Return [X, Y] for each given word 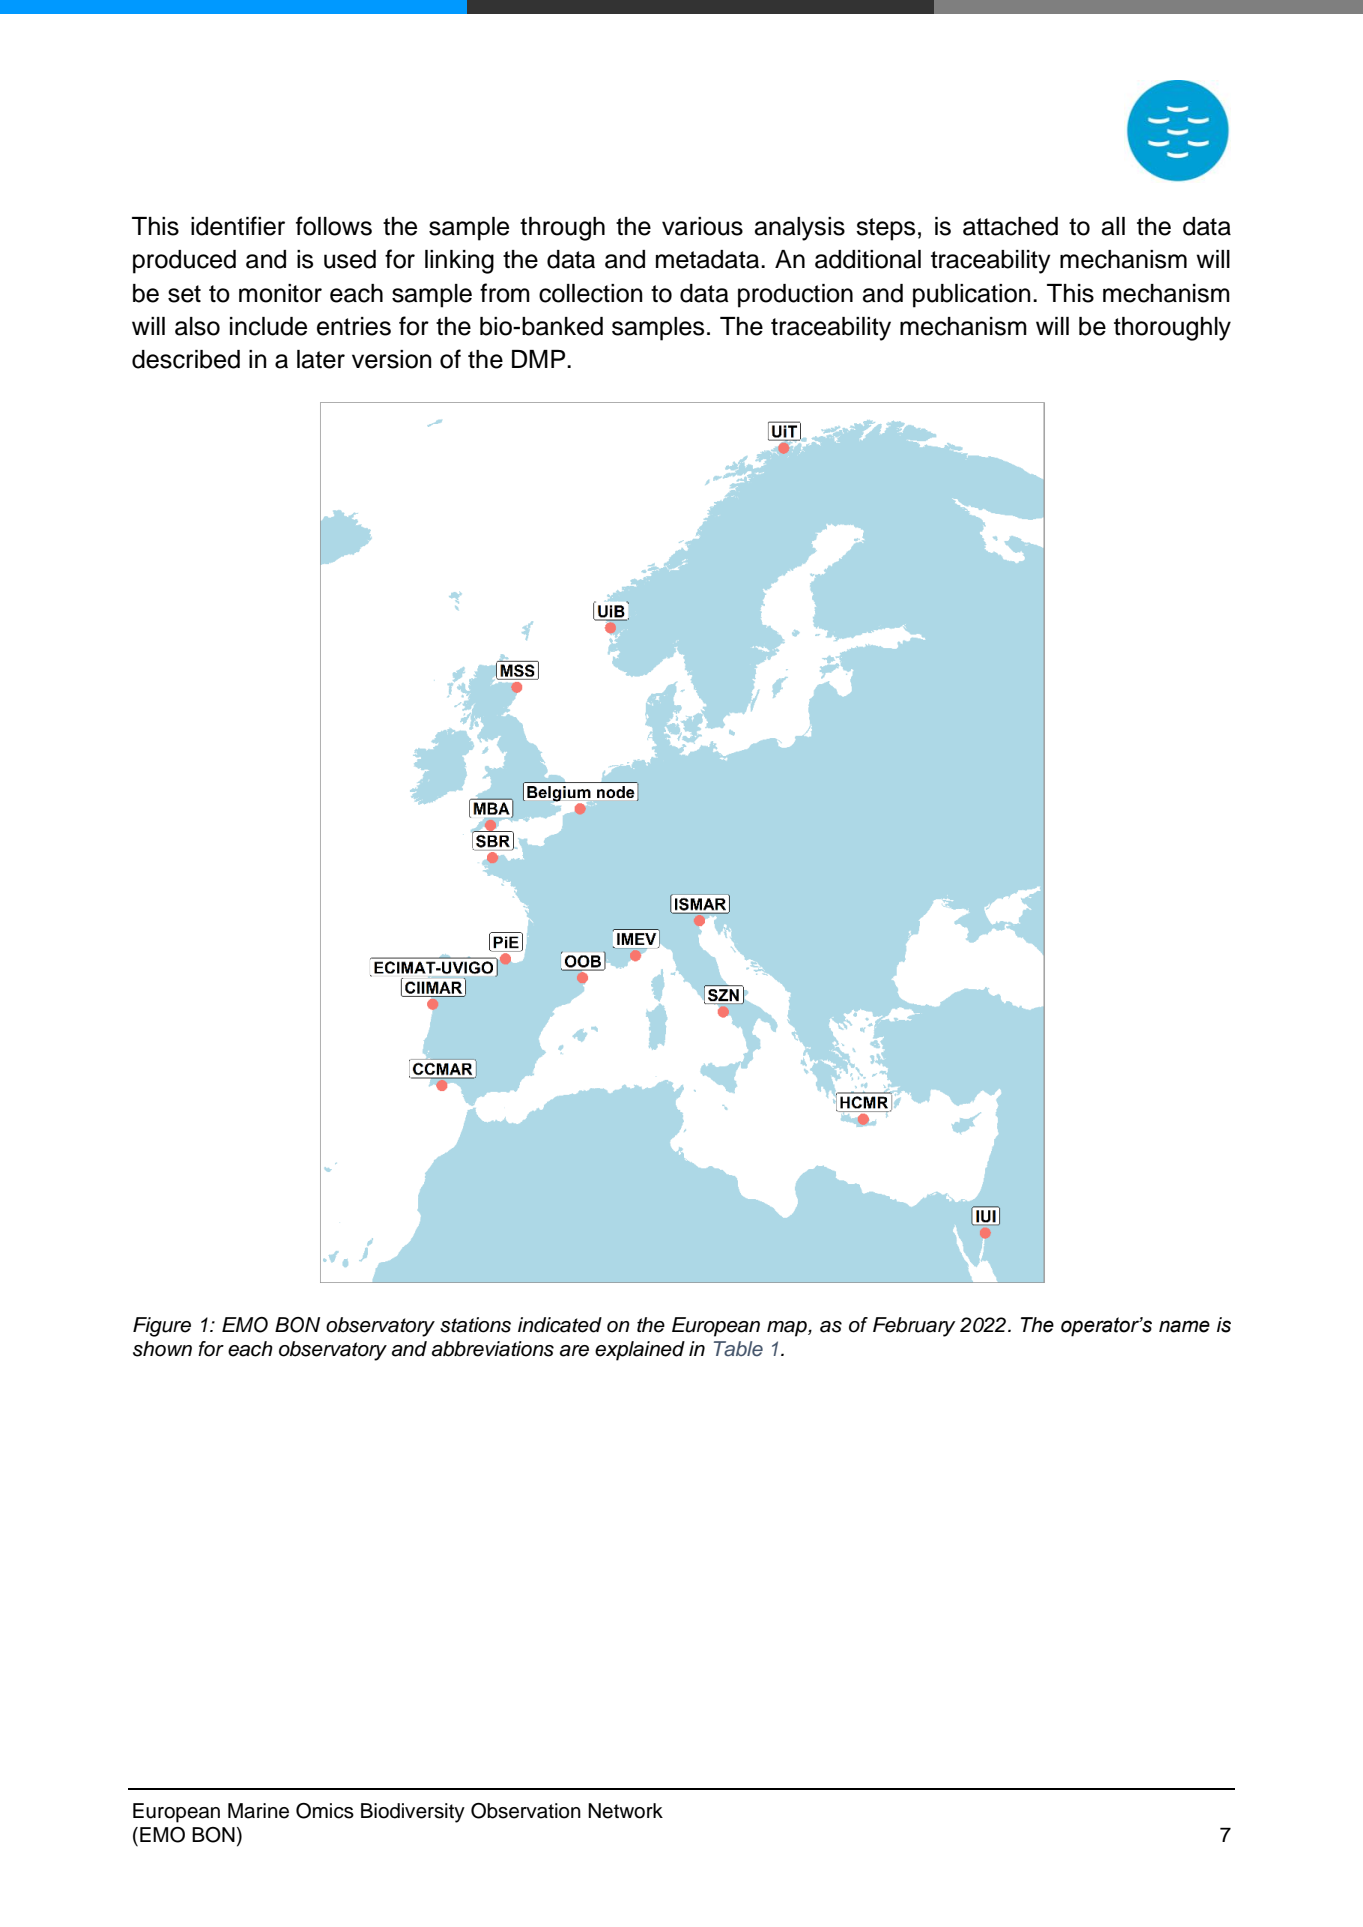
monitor [280, 293]
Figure [162, 1327]
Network [625, 1811]
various [702, 226]
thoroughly [1172, 329]
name [1184, 1326]
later [321, 359]
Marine [258, 1811]
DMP [540, 359]
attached [1010, 226]
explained [640, 1351]
